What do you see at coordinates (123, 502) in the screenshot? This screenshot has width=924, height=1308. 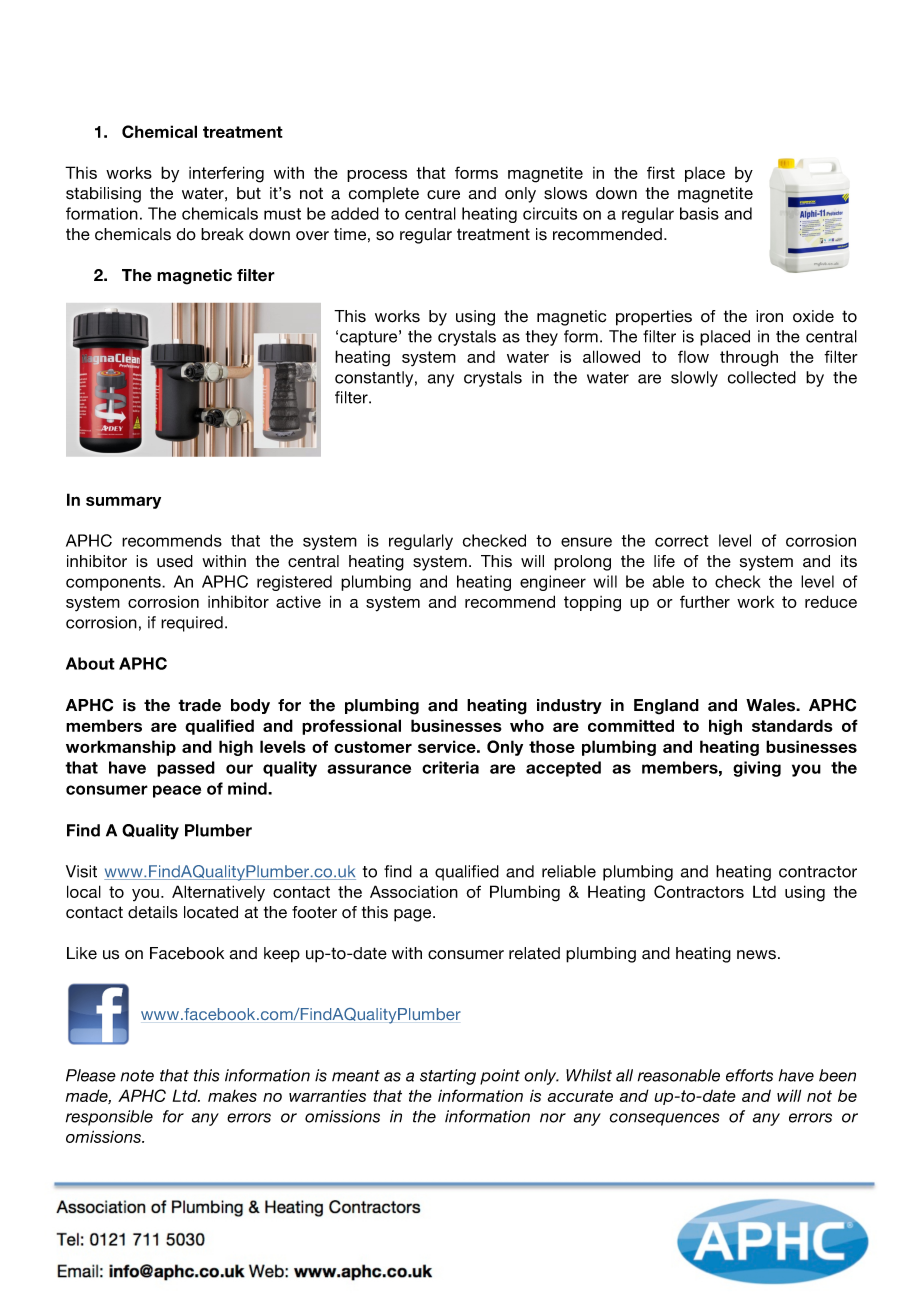 I see `summary` at bounding box center [123, 502].
